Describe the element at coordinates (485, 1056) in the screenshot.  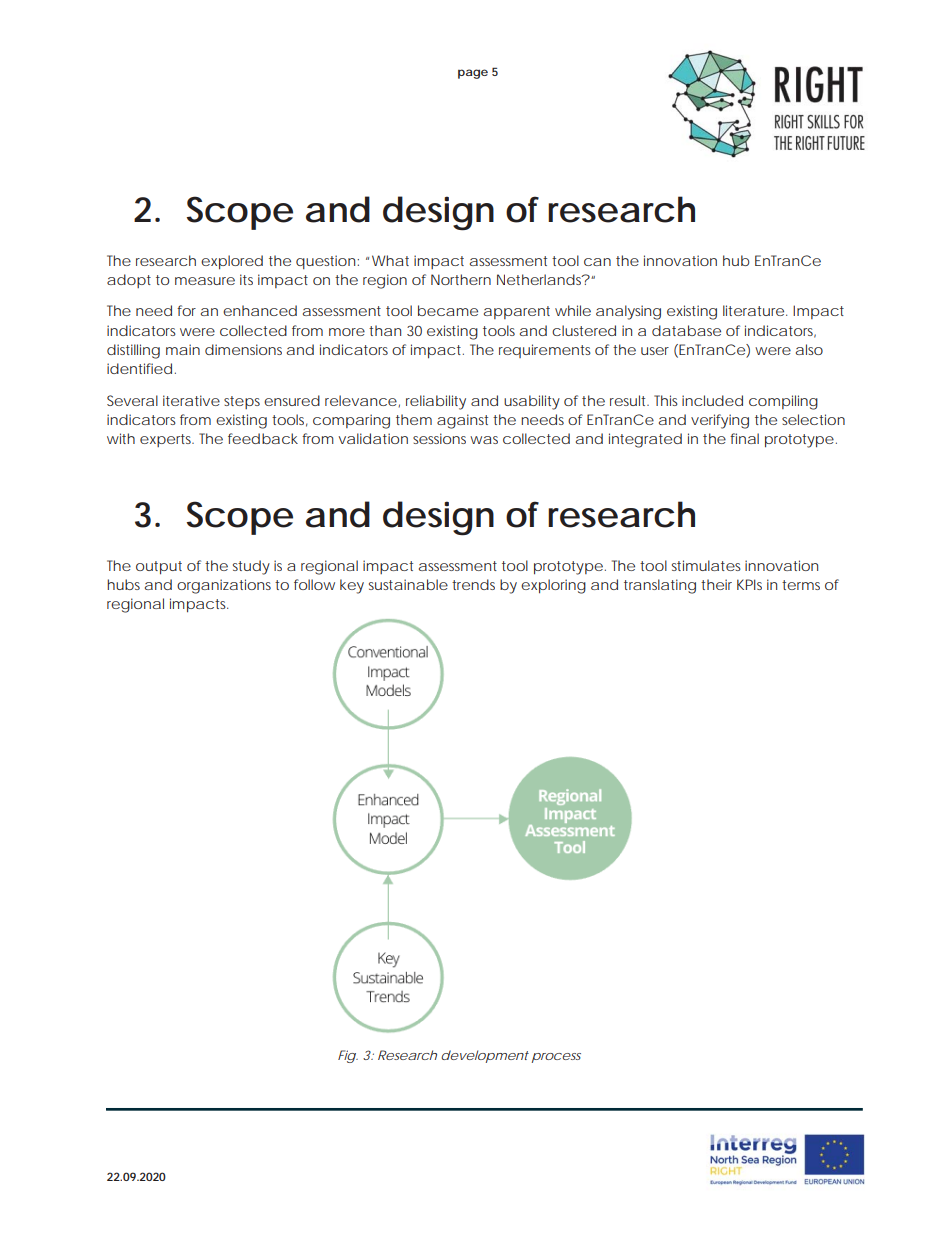
I see `development` at that location.
